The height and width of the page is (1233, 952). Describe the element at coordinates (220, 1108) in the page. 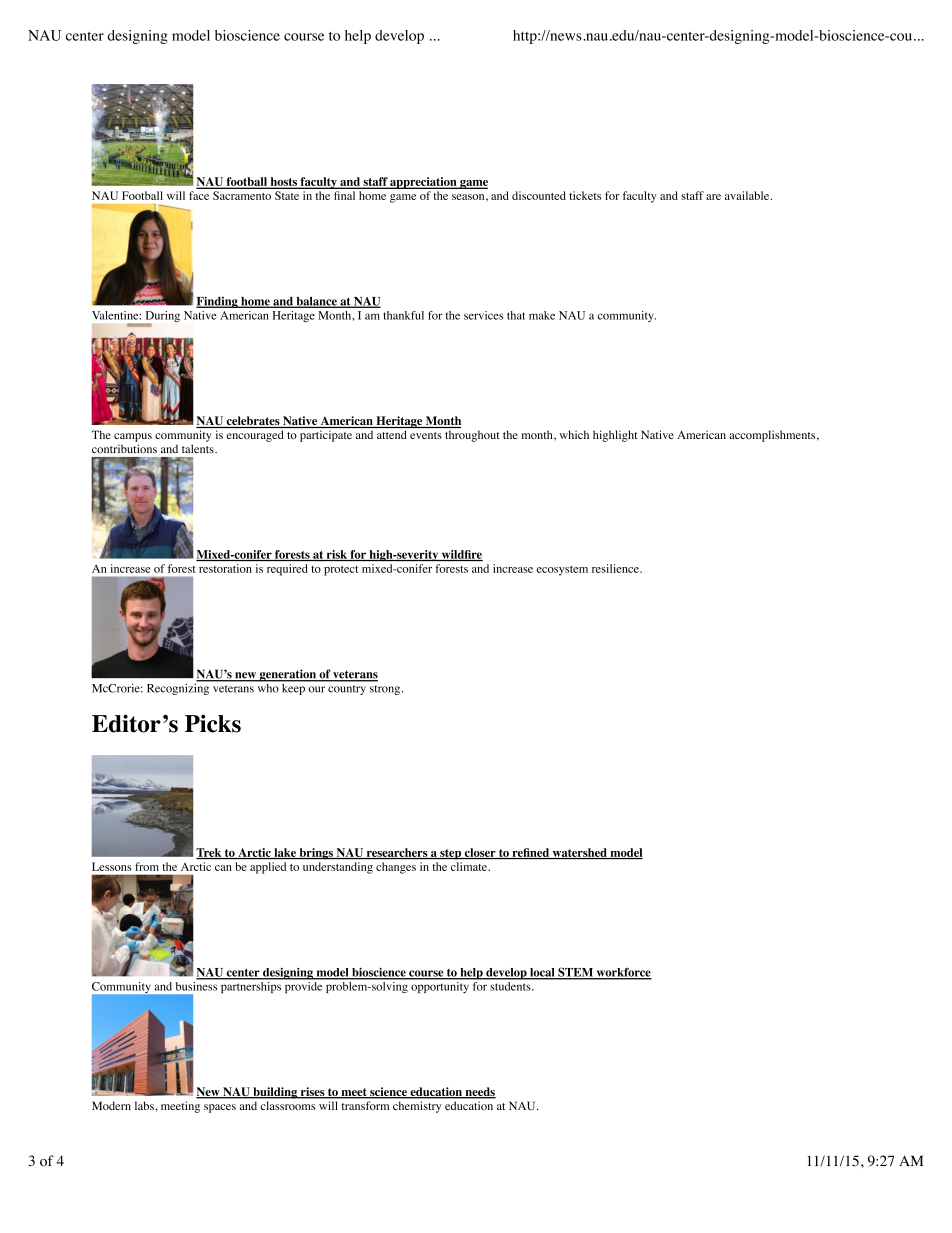

I see `spaces` at that location.
